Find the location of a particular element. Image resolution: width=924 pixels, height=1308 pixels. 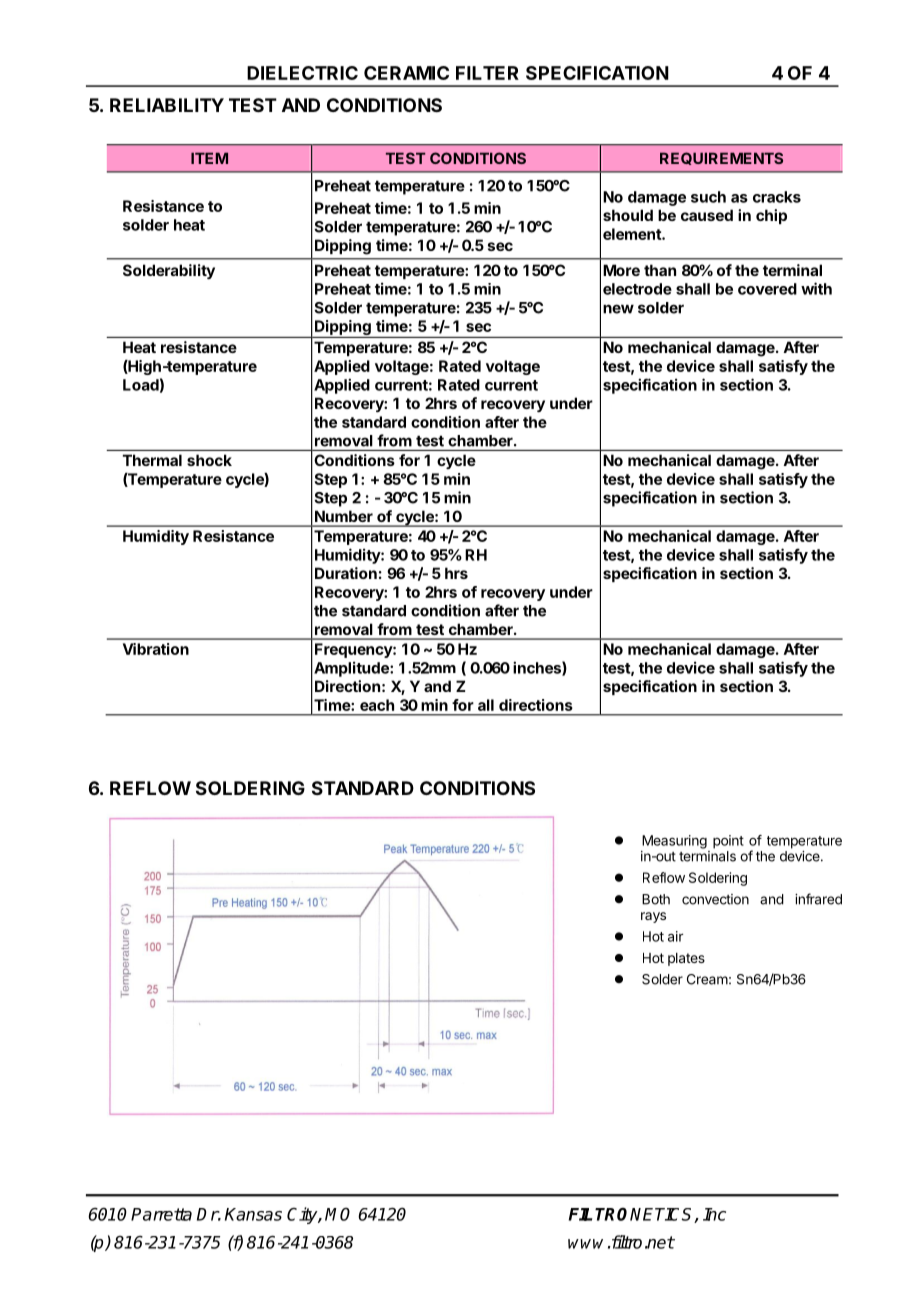

each is located at coordinates (377, 705).
